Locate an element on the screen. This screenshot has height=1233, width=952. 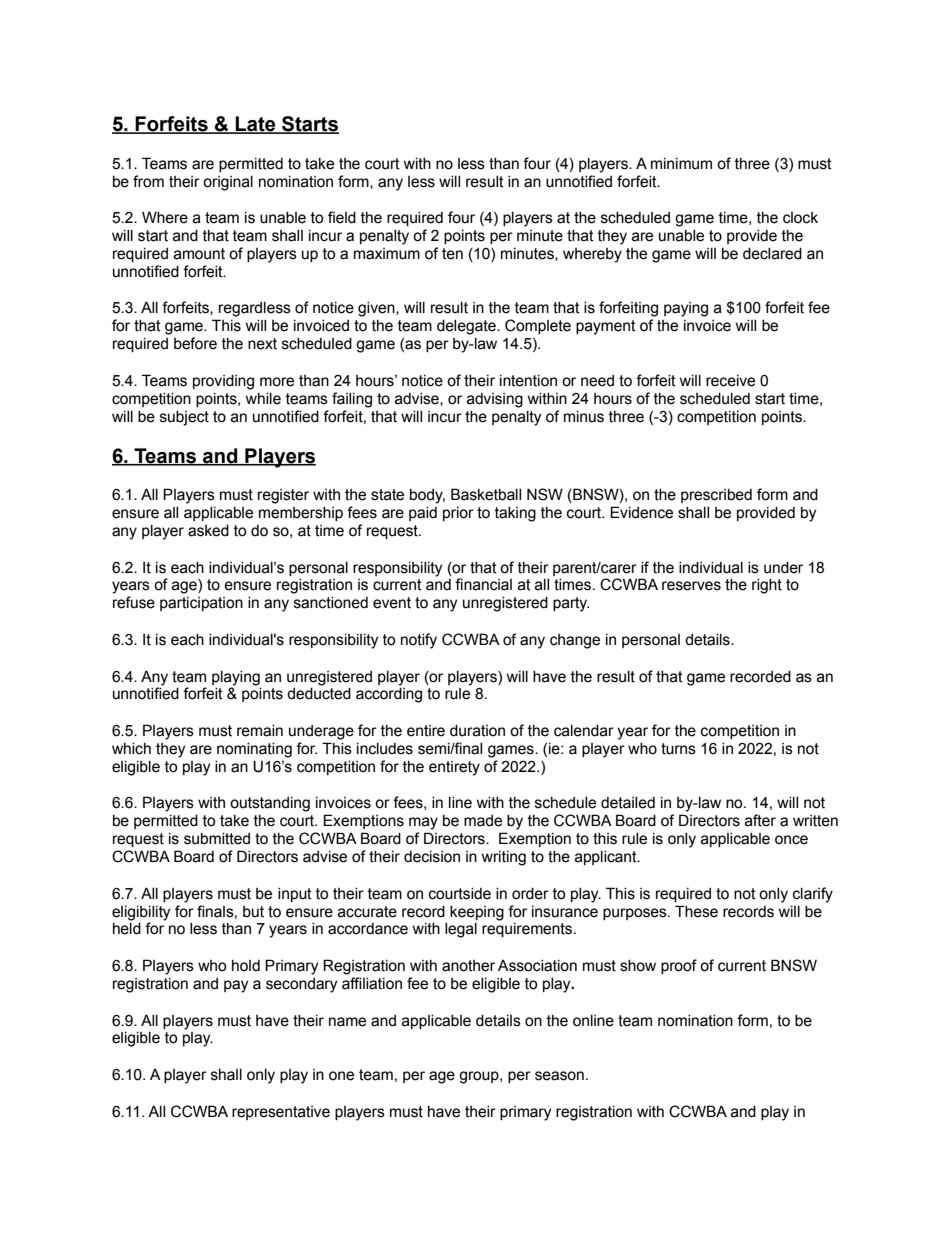
minimum is located at coordinates (681, 164).
